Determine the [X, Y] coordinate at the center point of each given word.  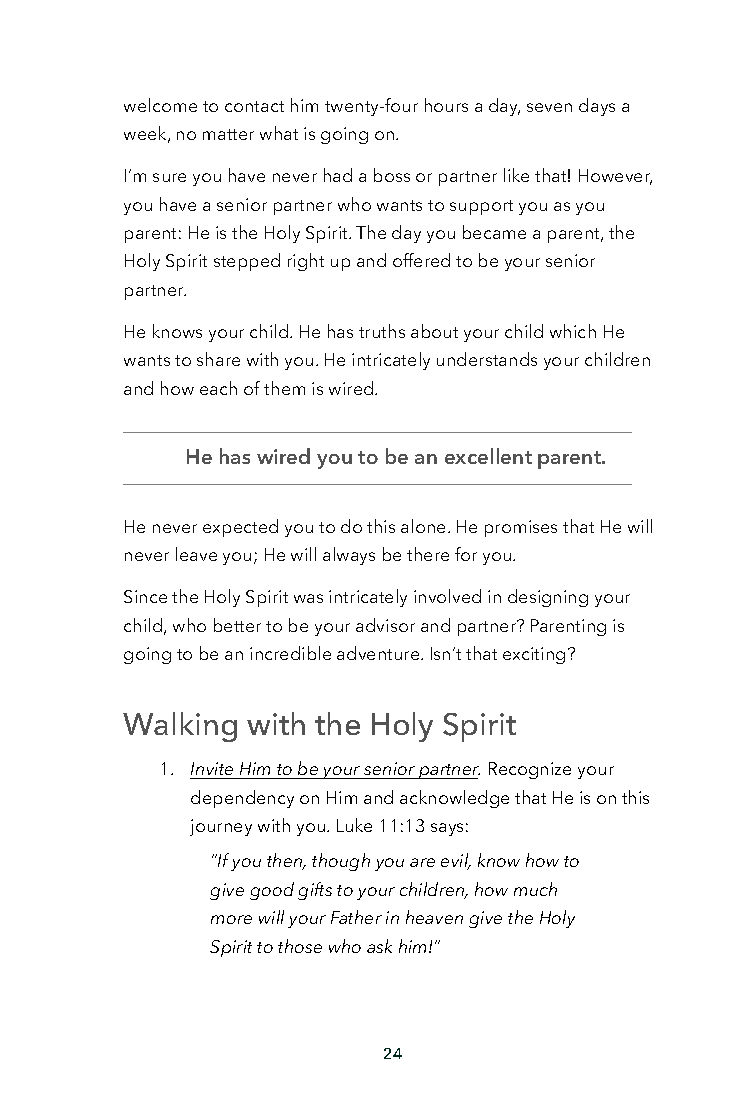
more [231, 919]
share [218, 359]
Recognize [530, 770]
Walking [180, 727]
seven [549, 107]
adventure [379, 653]
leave [196, 554]
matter [228, 134]
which [573, 331]
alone [423, 526]
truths [382, 331]
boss [392, 175]
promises [521, 528]
